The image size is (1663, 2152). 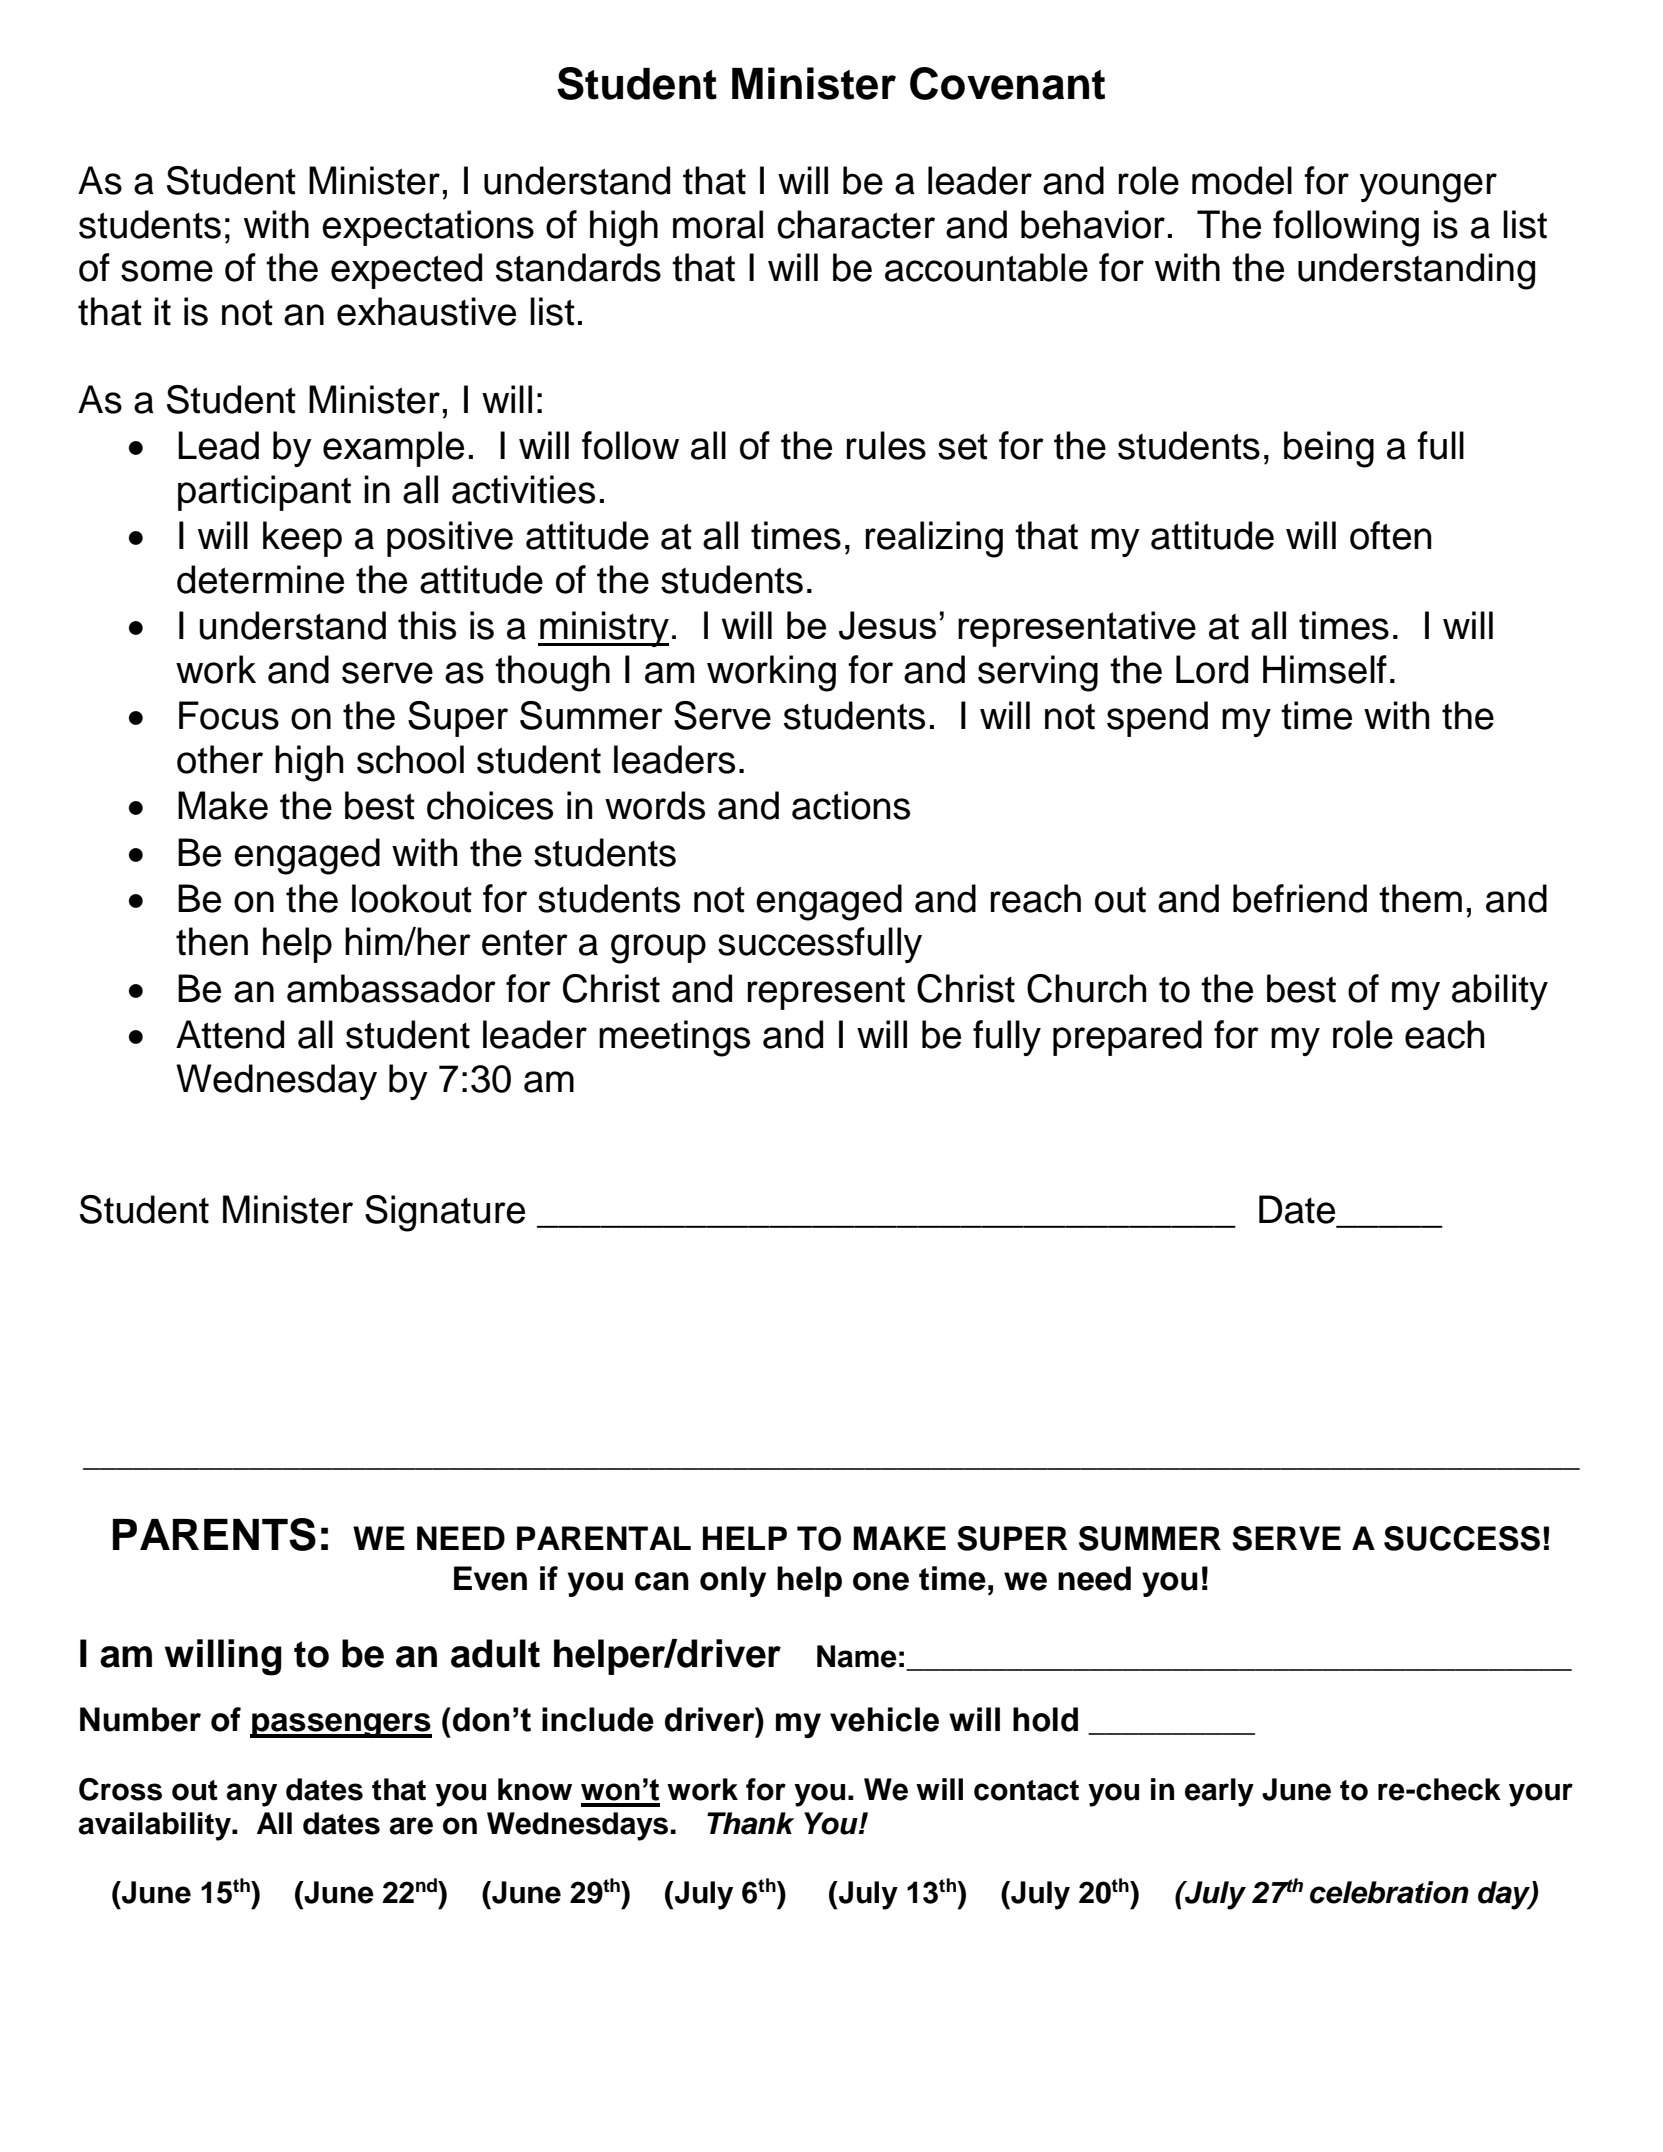 What do you see at coordinates (214, 1534) in the image?
I see `PARENTS` at bounding box center [214, 1534].
